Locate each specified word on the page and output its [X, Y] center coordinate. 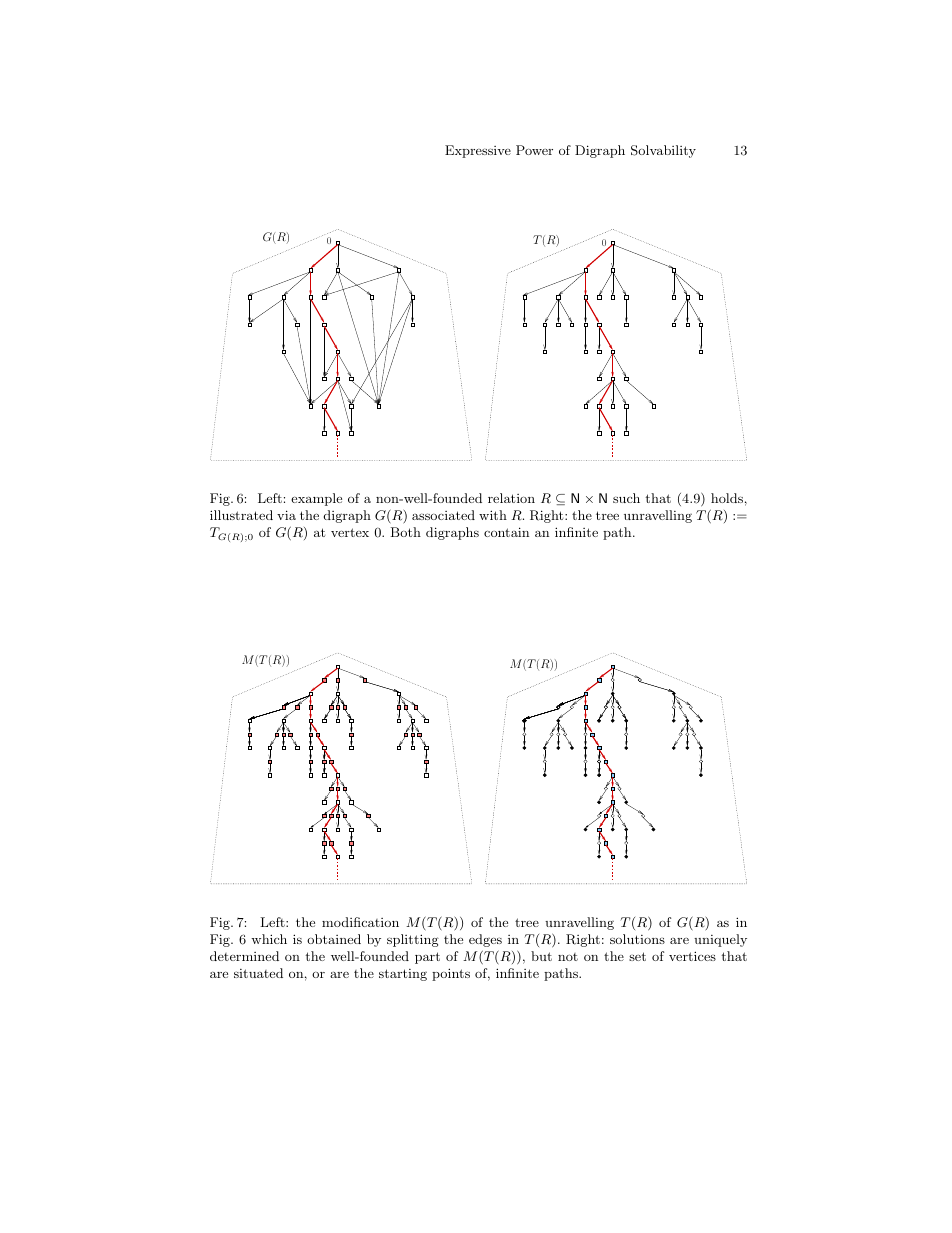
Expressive [478, 151]
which [269, 939]
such [626, 498]
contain [506, 532]
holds [727, 498]
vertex [350, 532]
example [316, 499]
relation [511, 498]
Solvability [663, 151]
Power [534, 150]
